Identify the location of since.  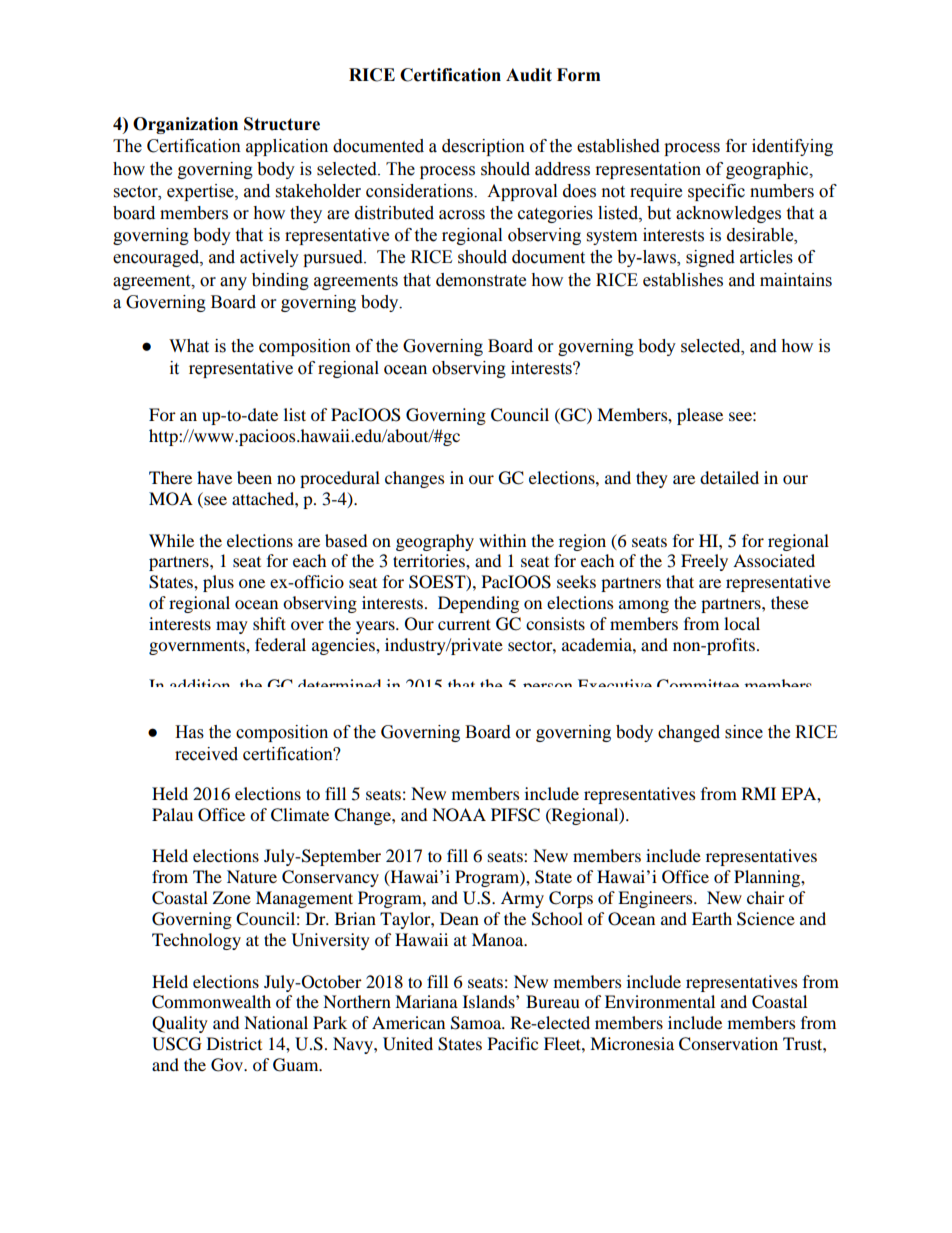
(744, 732).
